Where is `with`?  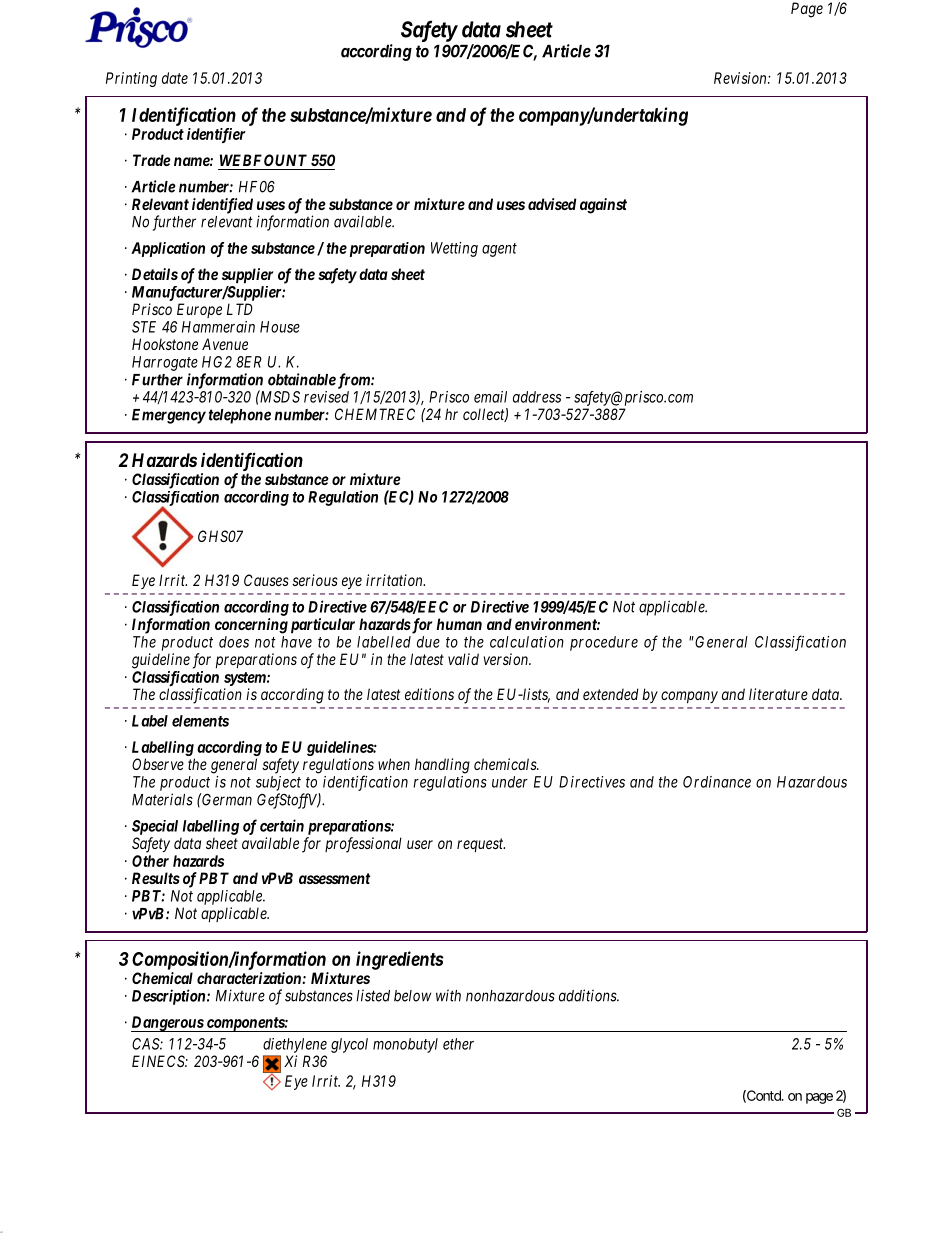
with is located at coordinates (448, 995).
